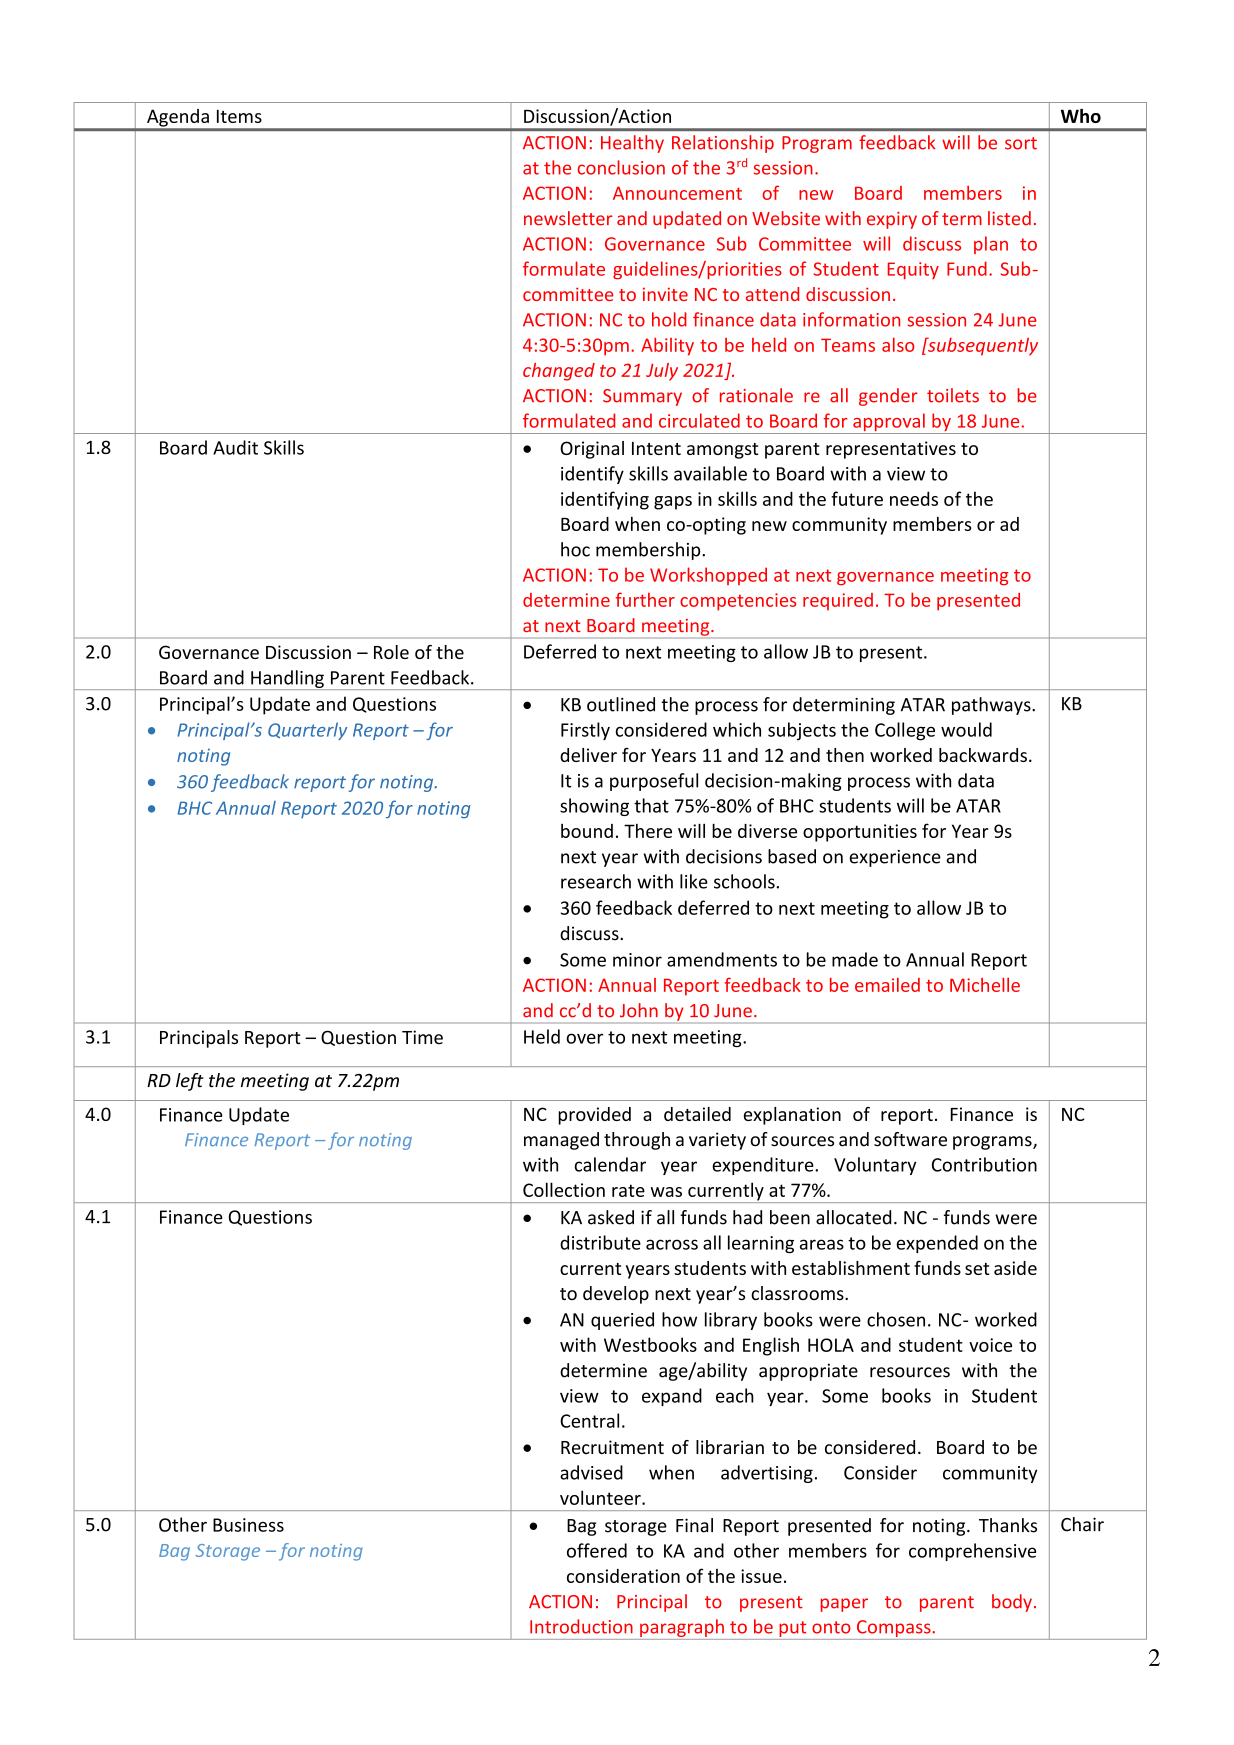 Image resolution: width=1234 pixels, height=1745 pixels. I want to click on comprehensive, so click(972, 1552).
